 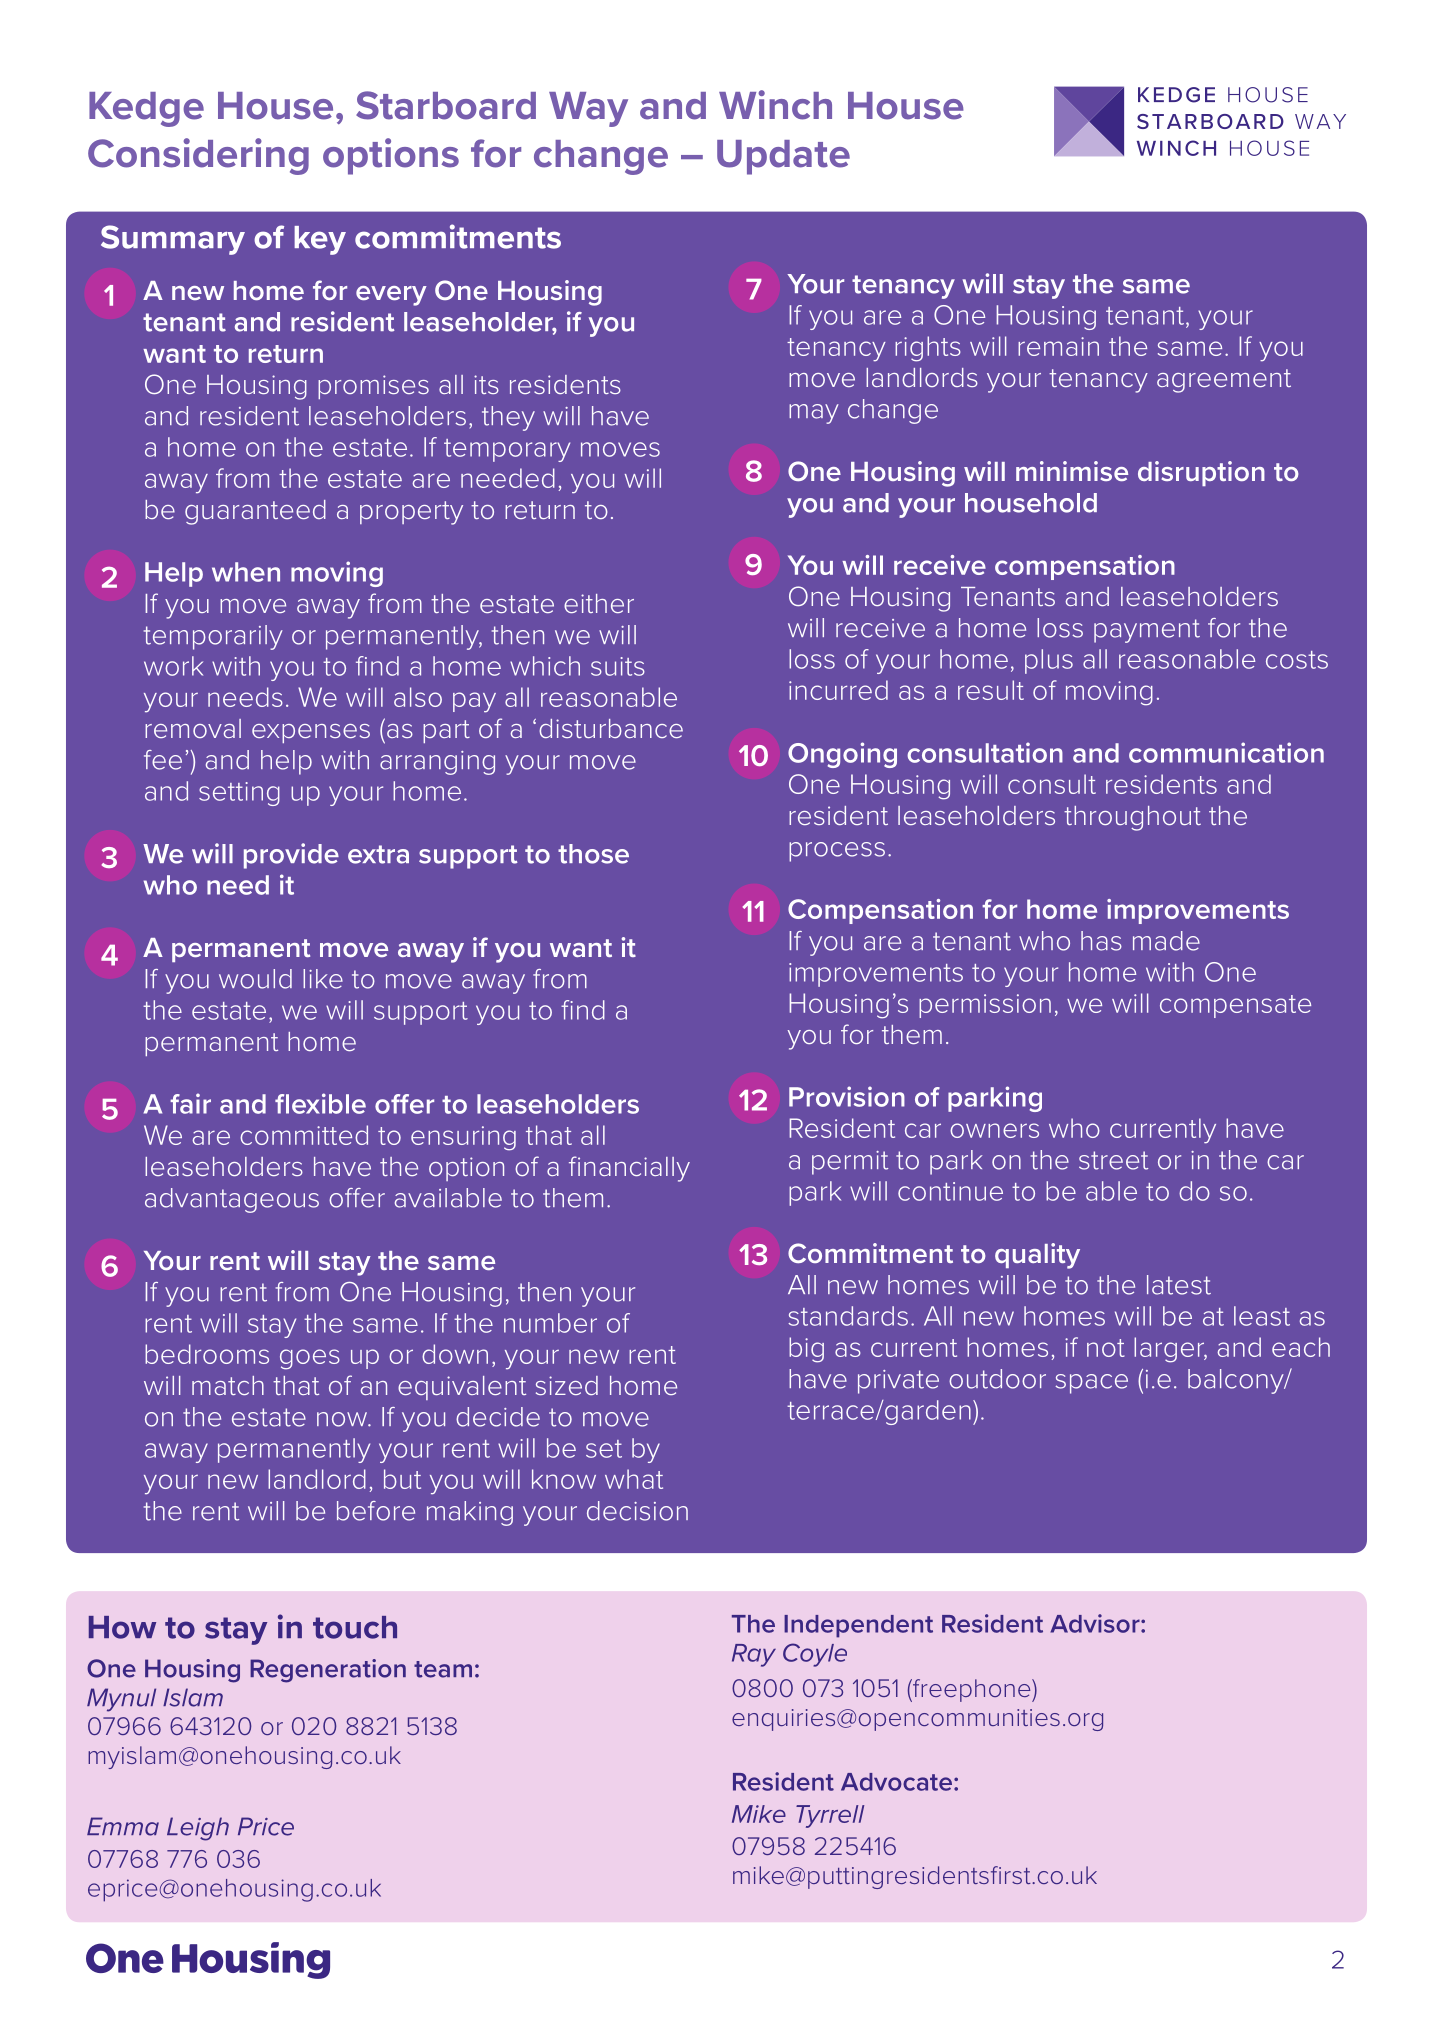 What do you see at coordinates (783, 157) in the screenshot?
I see `Update` at bounding box center [783, 157].
